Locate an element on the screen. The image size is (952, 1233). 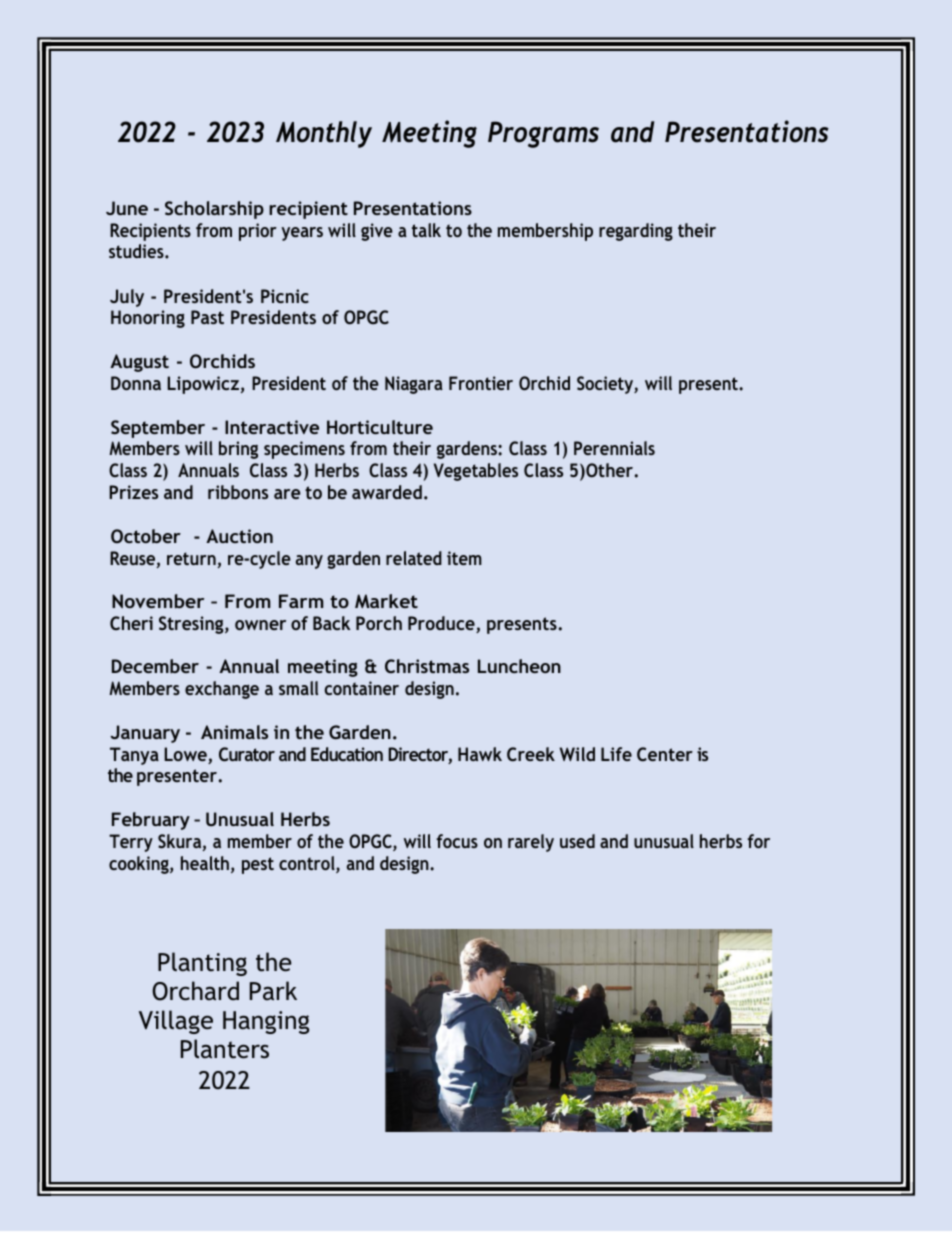
Scholarship is located at coordinates (214, 210).
